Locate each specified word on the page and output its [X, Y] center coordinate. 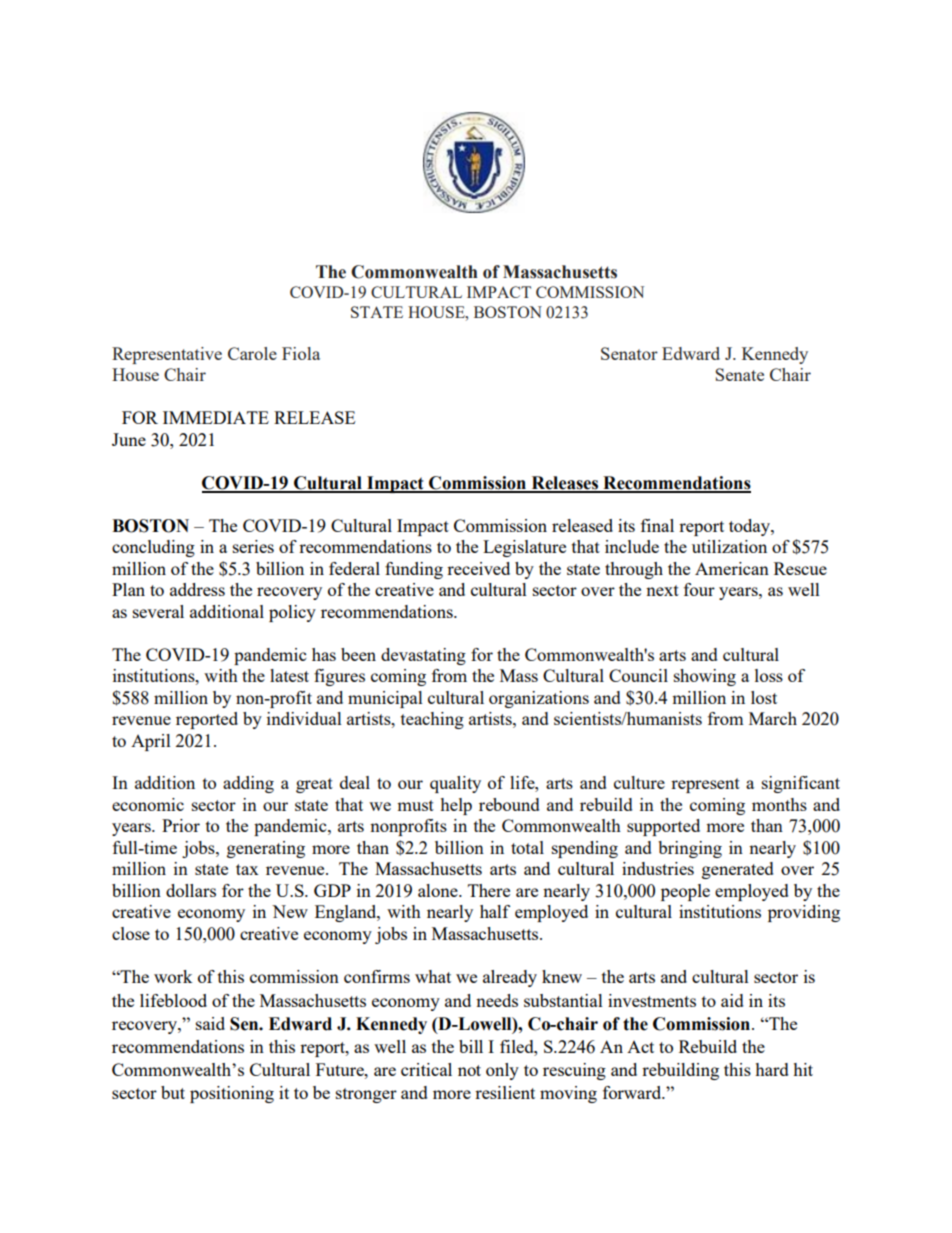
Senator [629, 353]
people [685, 892]
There [489, 890]
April [151, 742]
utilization [729, 546]
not [469, 1070]
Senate [739, 374]
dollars [191, 890]
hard [772, 1069]
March [773, 718]
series [253, 546]
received [478, 568]
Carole [252, 353]
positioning [232, 1094]
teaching [432, 720]
